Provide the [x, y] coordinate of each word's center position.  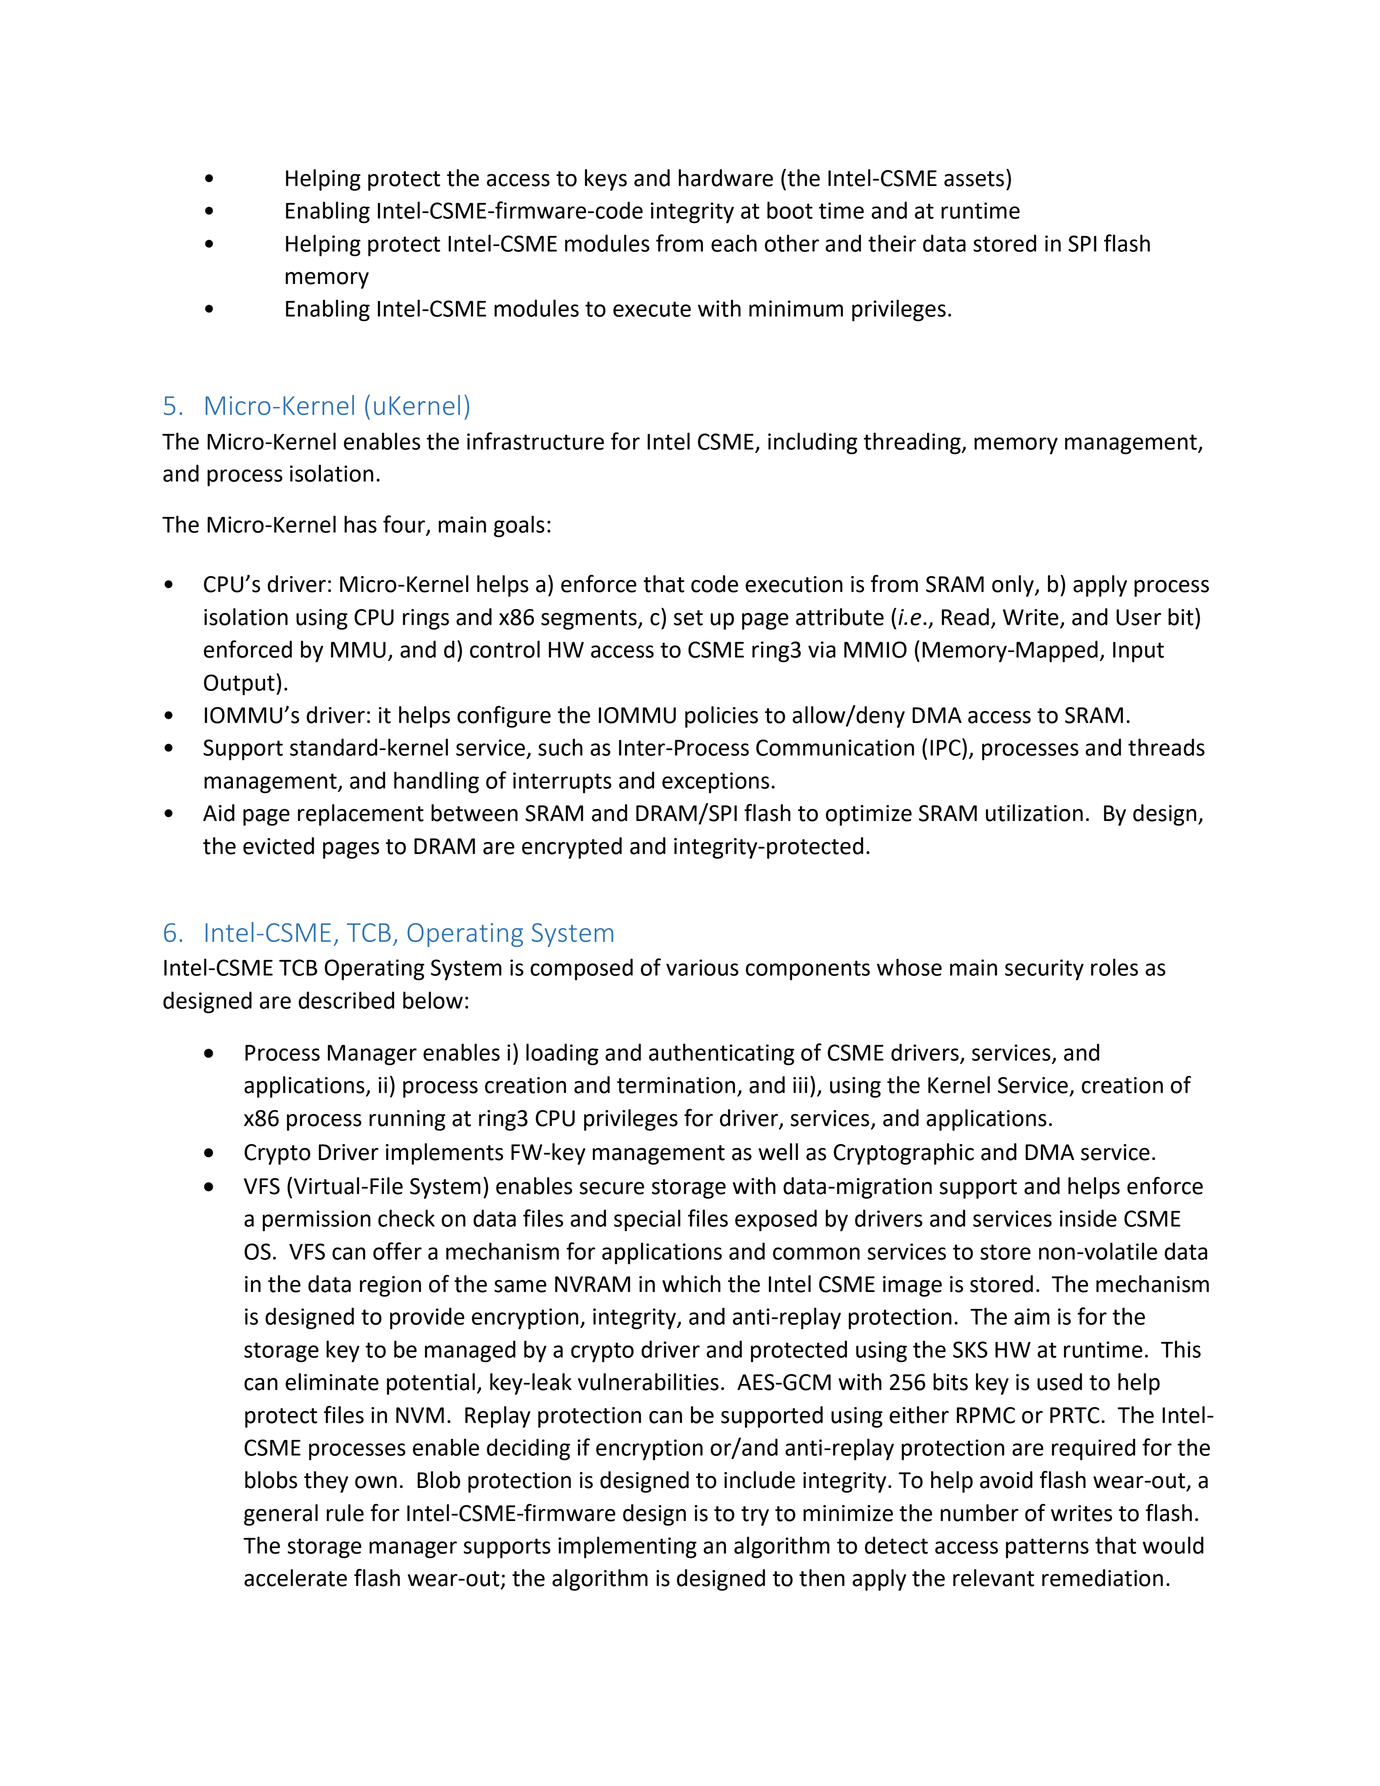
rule [345, 1513]
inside [1088, 1218]
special [647, 1220]
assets [975, 178]
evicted [278, 846]
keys [606, 180]
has [360, 524]
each [734, 243]
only [1014, 586]
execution [794, 584]
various [702, 967]
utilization [1034, 813]
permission [316, 1220]
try [755, 1516]
